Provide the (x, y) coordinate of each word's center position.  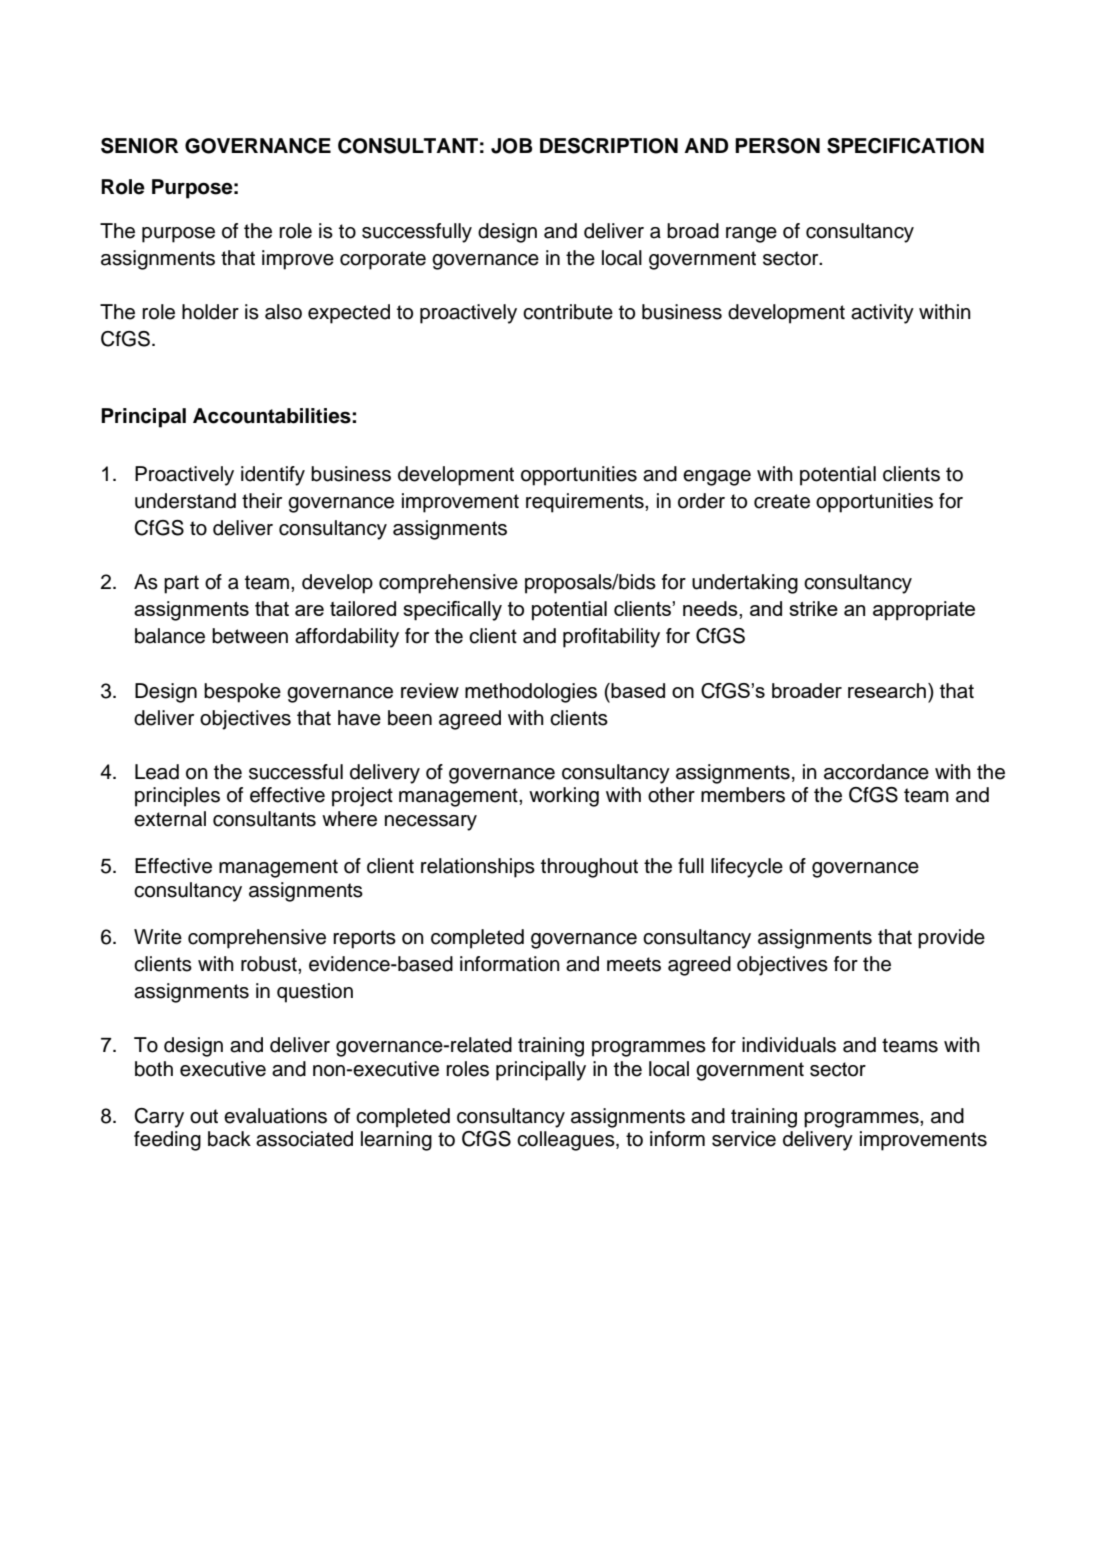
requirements (586, 503)
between (250, 636)
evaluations (275, 1116)
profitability (611, 638)
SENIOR (139, 146)
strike (813, 608)
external (170, 819)
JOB (511, 146)
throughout (589, 868)
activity (882, 314)
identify (273, 476)
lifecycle (747, 868)
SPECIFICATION (905, 146)
